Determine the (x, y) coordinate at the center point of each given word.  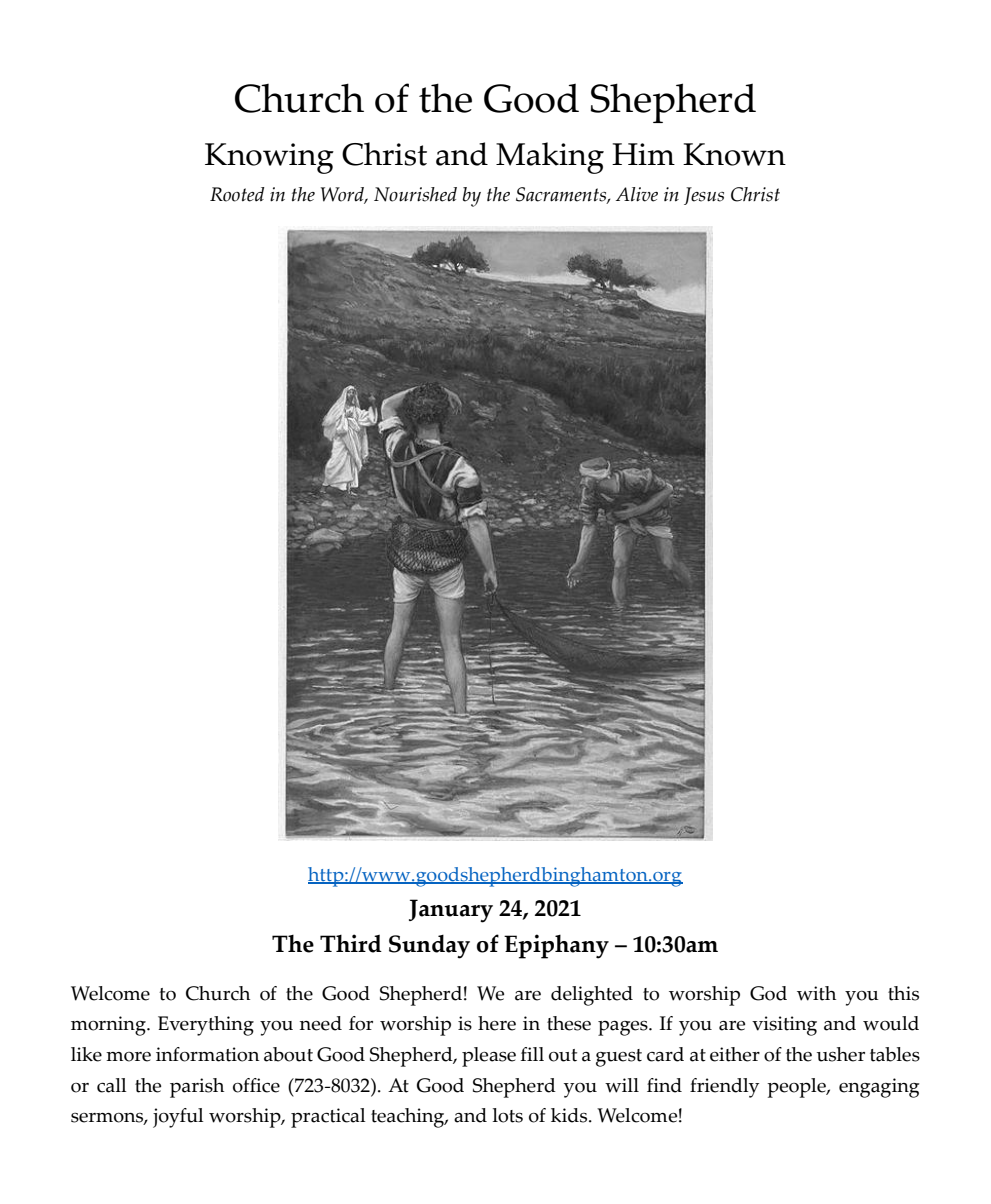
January (451, 911)
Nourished (415, 194)
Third (351, 943)
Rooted (237, 194)
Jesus (704, 196)
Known (734, 154)
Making (550, 158)
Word (344, 195)
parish (197, 1088)
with (816, 993)
